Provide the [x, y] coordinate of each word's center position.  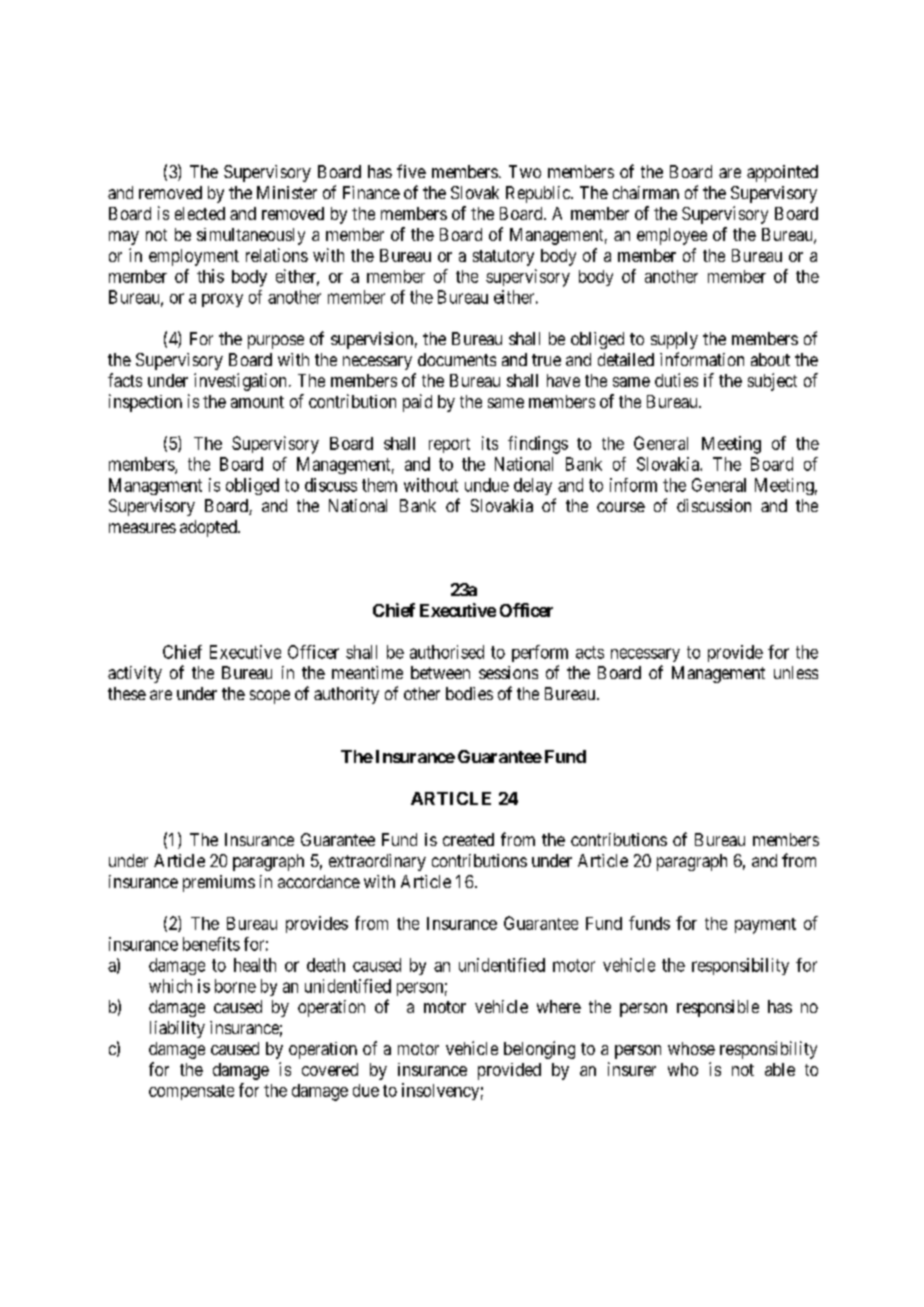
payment [765, 926]
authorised [447, 652]
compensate [191, 1092]
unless [796, 672]
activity [135, 674]
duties [676, 380]
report [449, 445]
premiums [219, 883]
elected [200, 213]
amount [257, 402]
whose [691, 1048]
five [411, 171]
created [468, 839]
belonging [539, 1050]
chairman [646, 192]
